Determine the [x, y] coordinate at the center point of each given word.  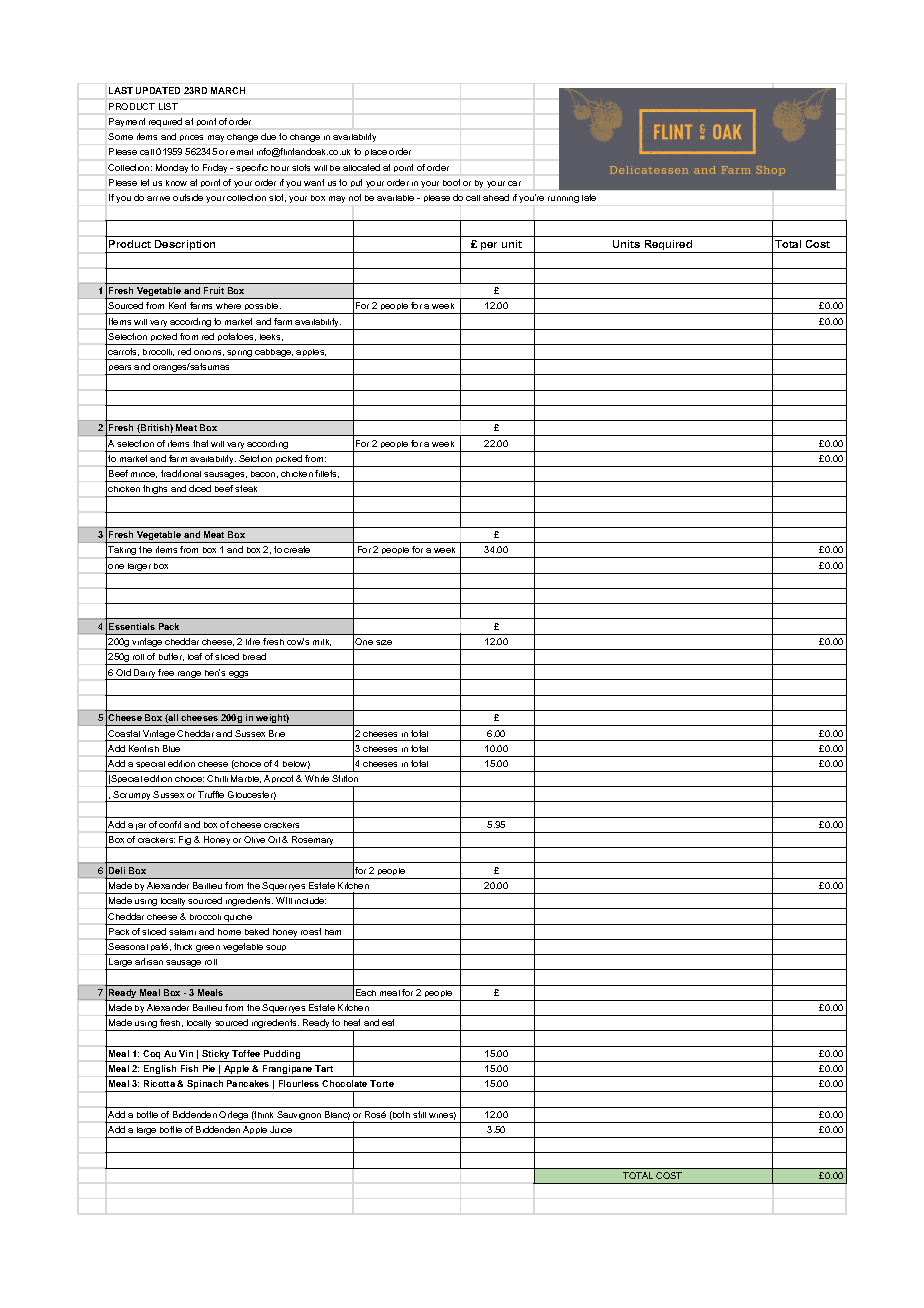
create [297, 549]
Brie [277, 733]
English [160, 1071]
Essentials [132, 626]
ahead [496, 197]
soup [277, 950]
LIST [168, 106]
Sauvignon [299, 1117]
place [376, 152]
